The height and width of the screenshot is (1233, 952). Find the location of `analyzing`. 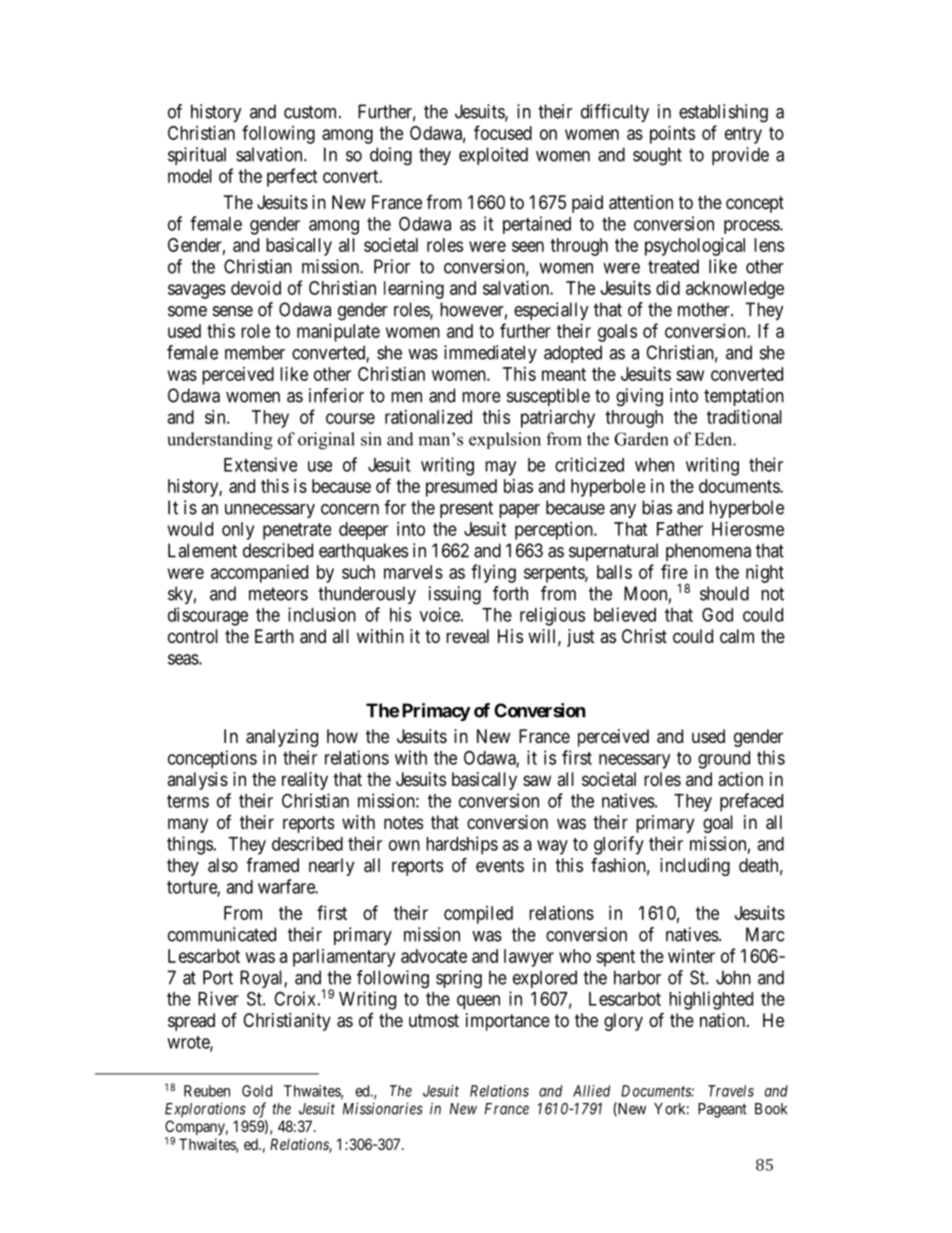

analyzing is located at coordinates (282, 738).
